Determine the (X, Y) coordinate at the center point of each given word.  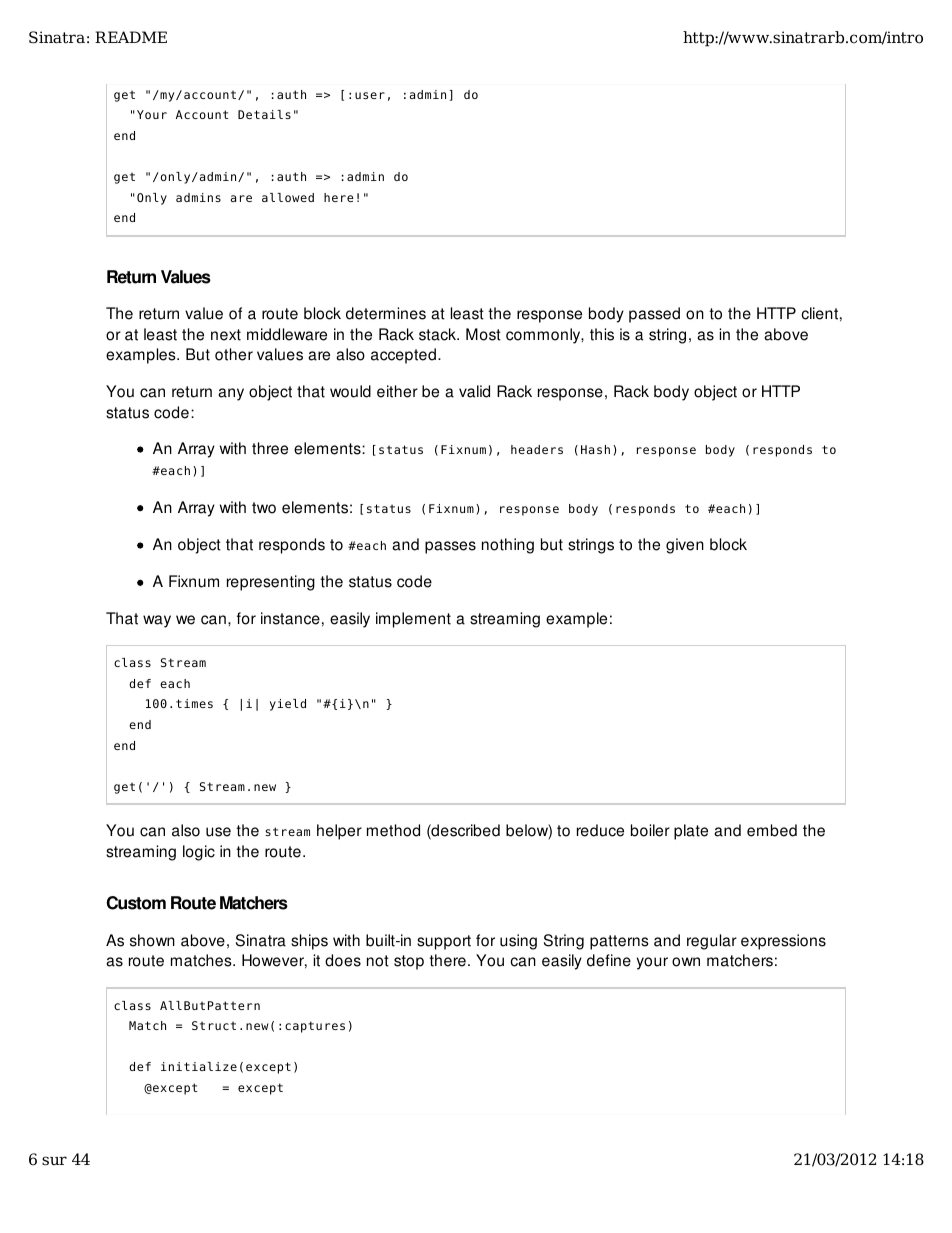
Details (264, 114)
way (157, 621)
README (131, 37)
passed (654, 315)
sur (54, 1161)
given (685, 546)
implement (413, 620)
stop (409, 962)
